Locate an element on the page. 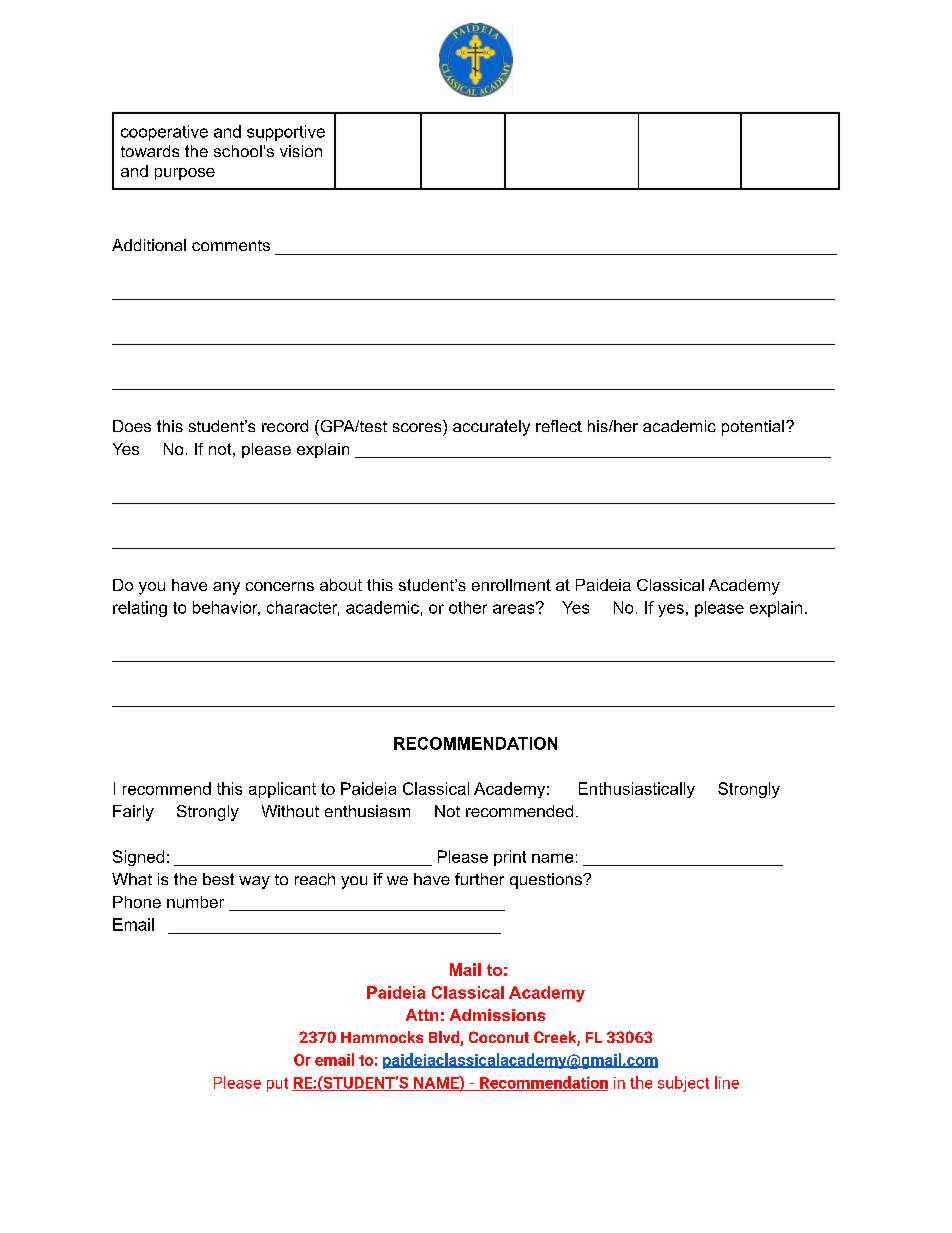 The image size is (952, 1233). purpose is located at coordinates (185, 174).
